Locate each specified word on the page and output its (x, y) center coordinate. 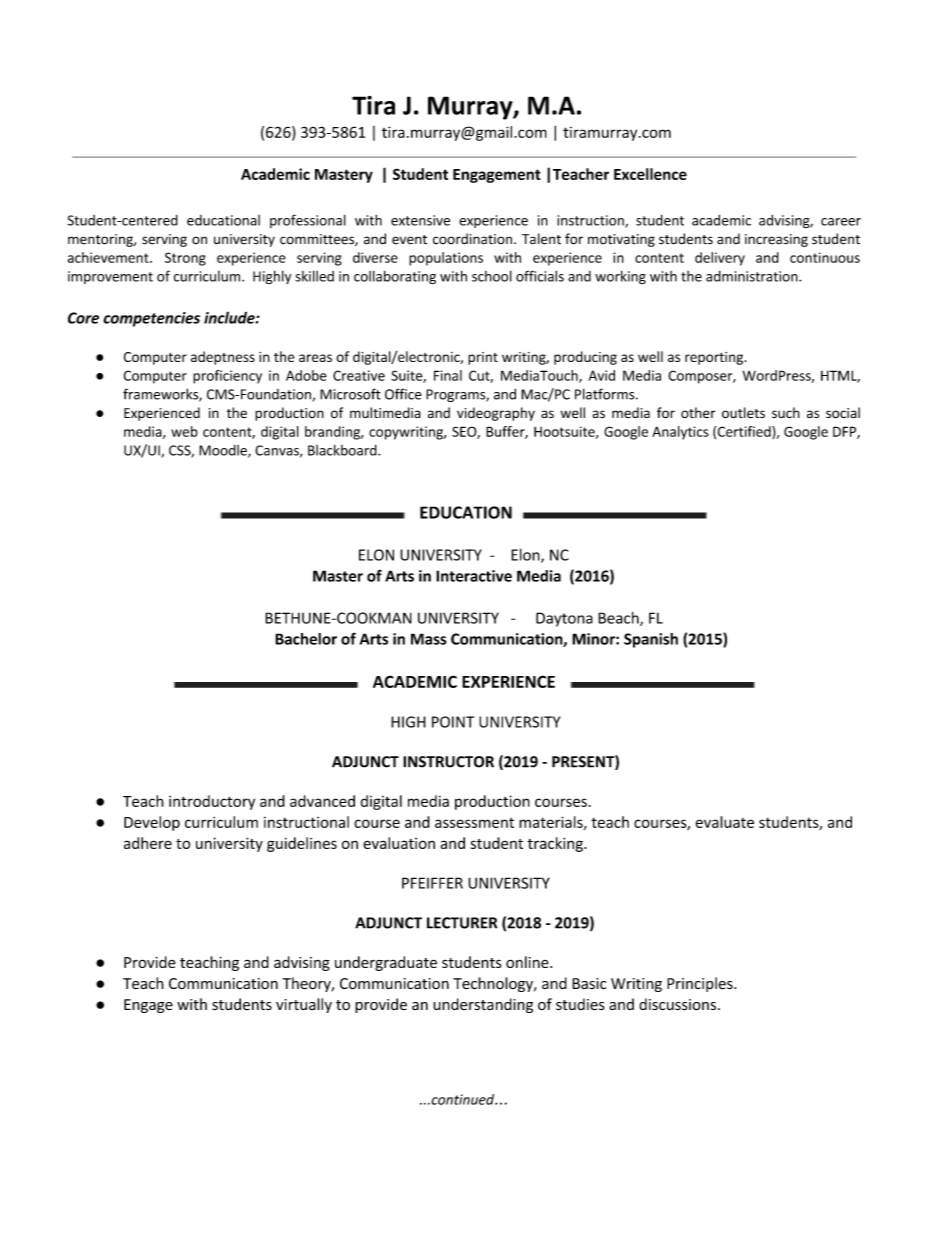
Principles (701, 984)
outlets (743, 413)
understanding (483, 1005)
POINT (453, 722)
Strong (185, 259)
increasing (776, 240)
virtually (304, 1005)
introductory (212, 802)
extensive (420, 220)
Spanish (651, 640)
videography (496, 414)
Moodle (224, 451)
